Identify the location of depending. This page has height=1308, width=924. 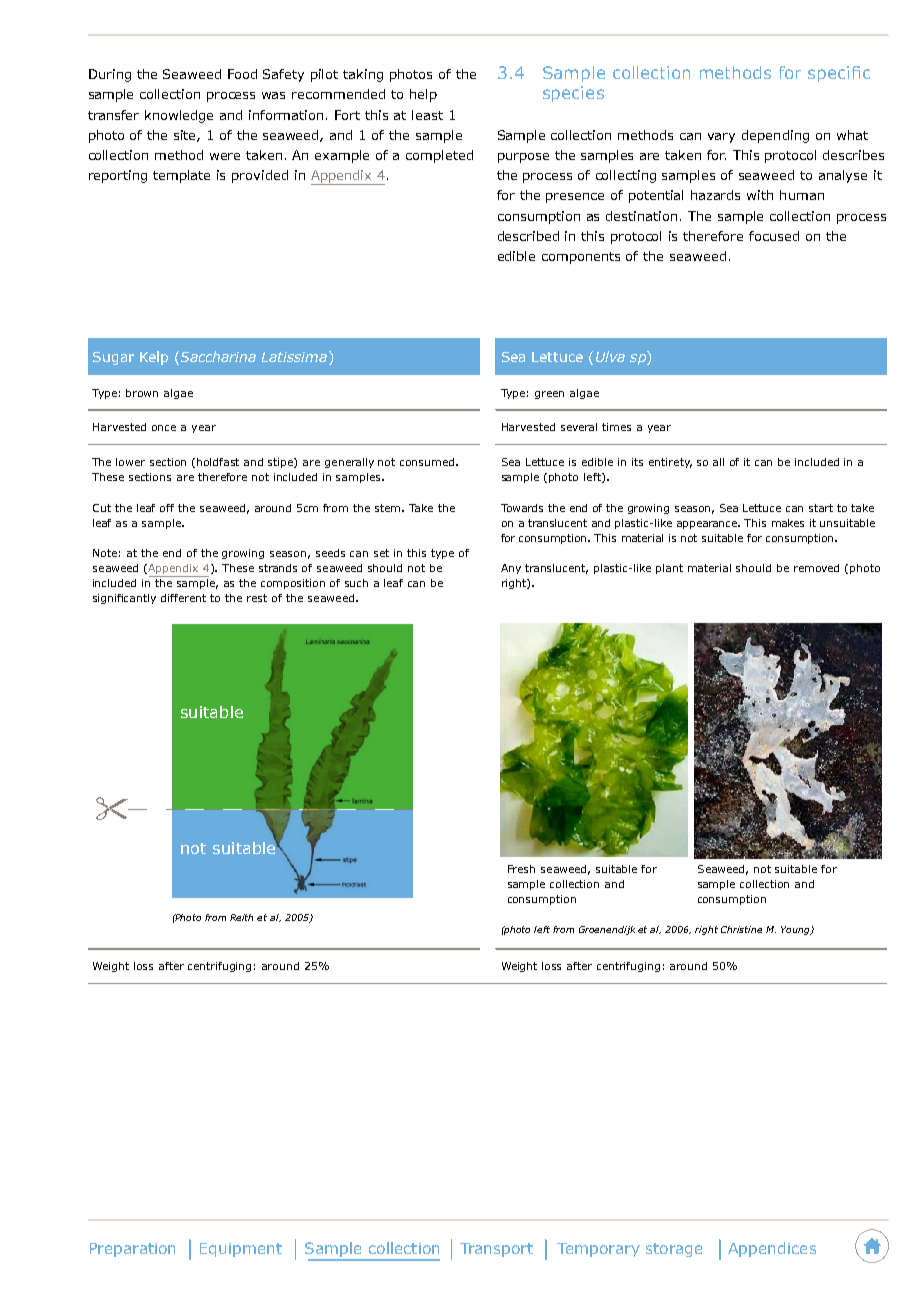
(775, 136).
